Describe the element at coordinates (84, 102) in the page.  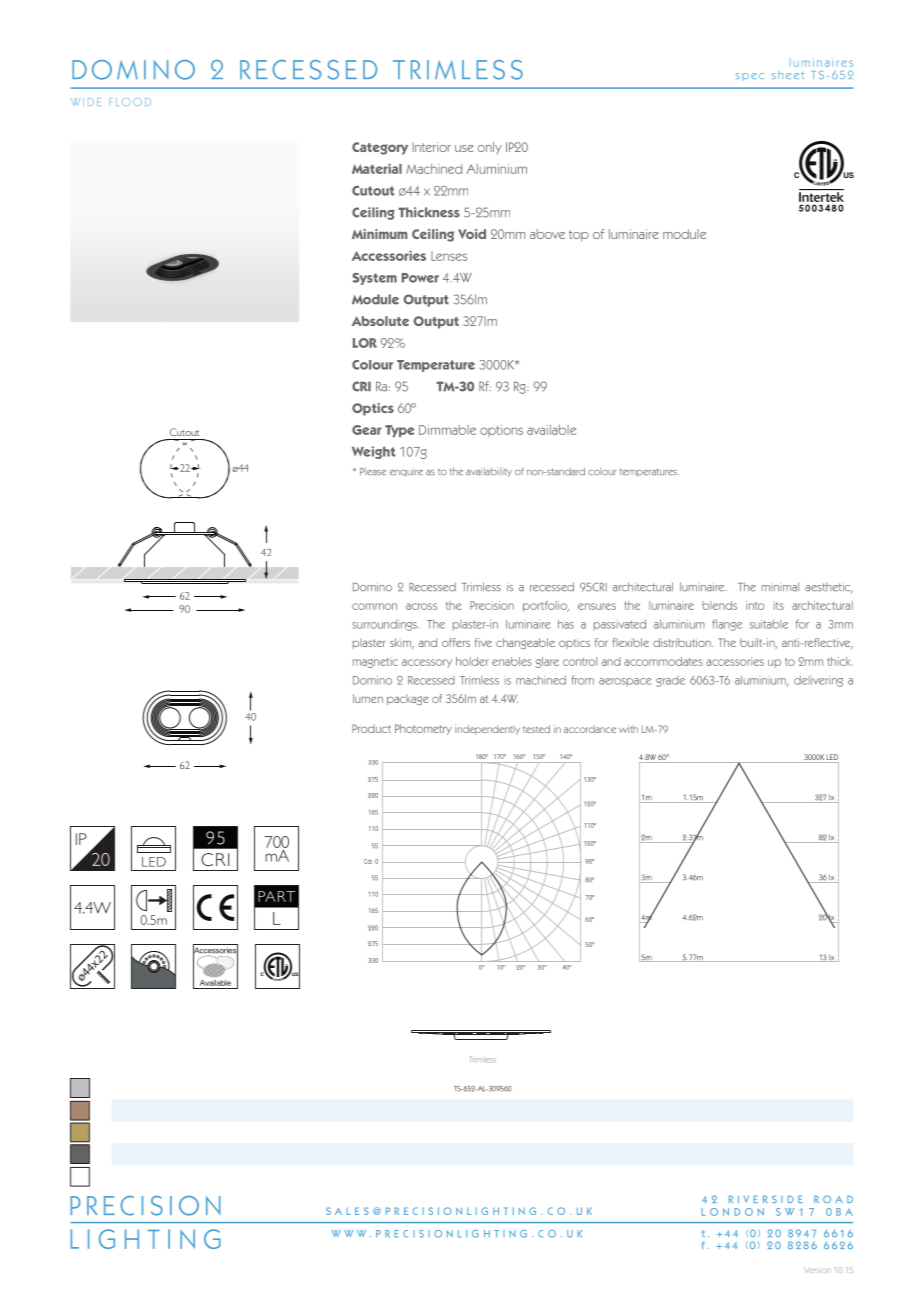
I see `WIDE` at that location.
